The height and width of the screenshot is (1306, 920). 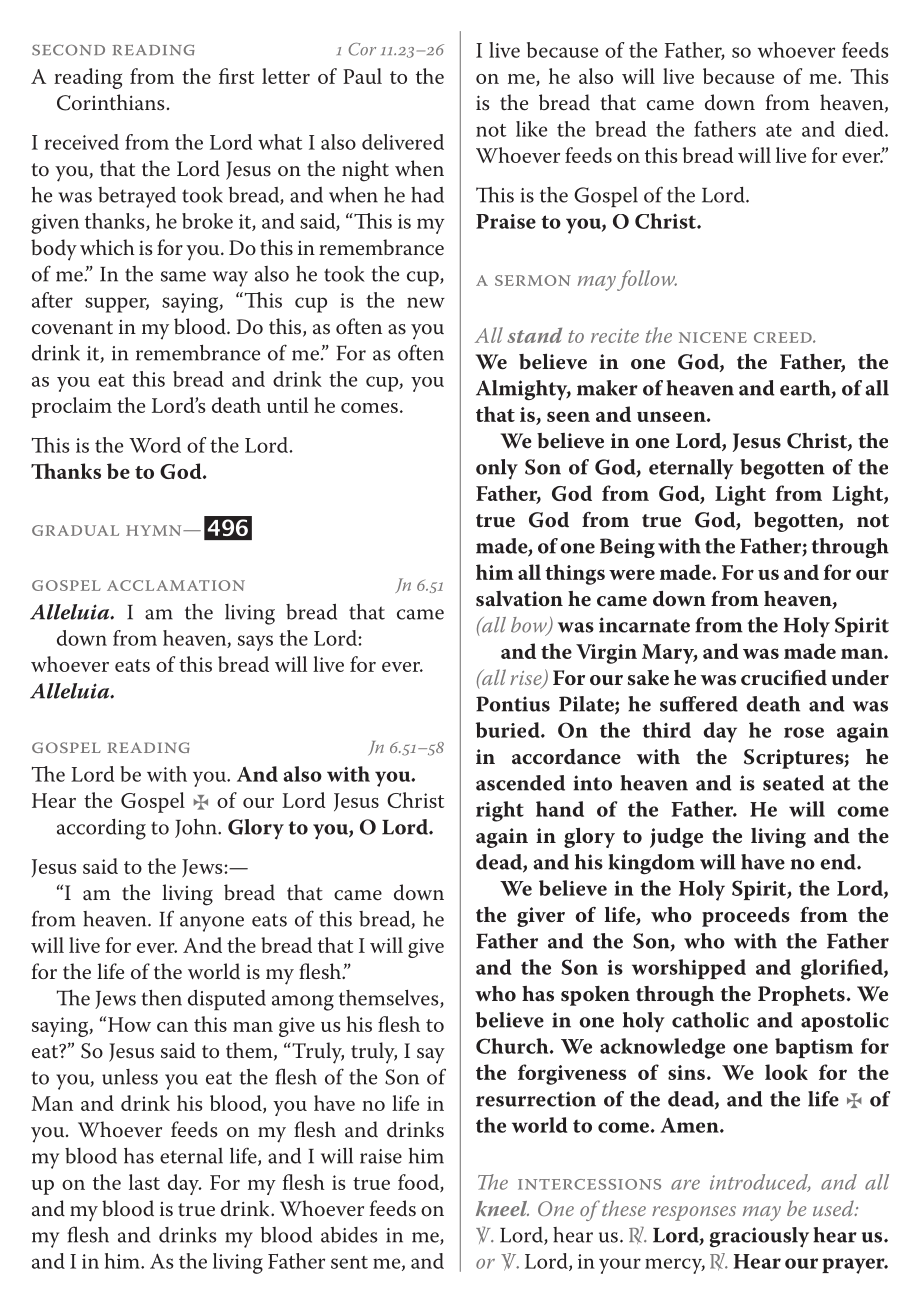 What do you see at coordinates (255, 643) in the screenshot?
I see `says` at bounding box center [255, 643].
